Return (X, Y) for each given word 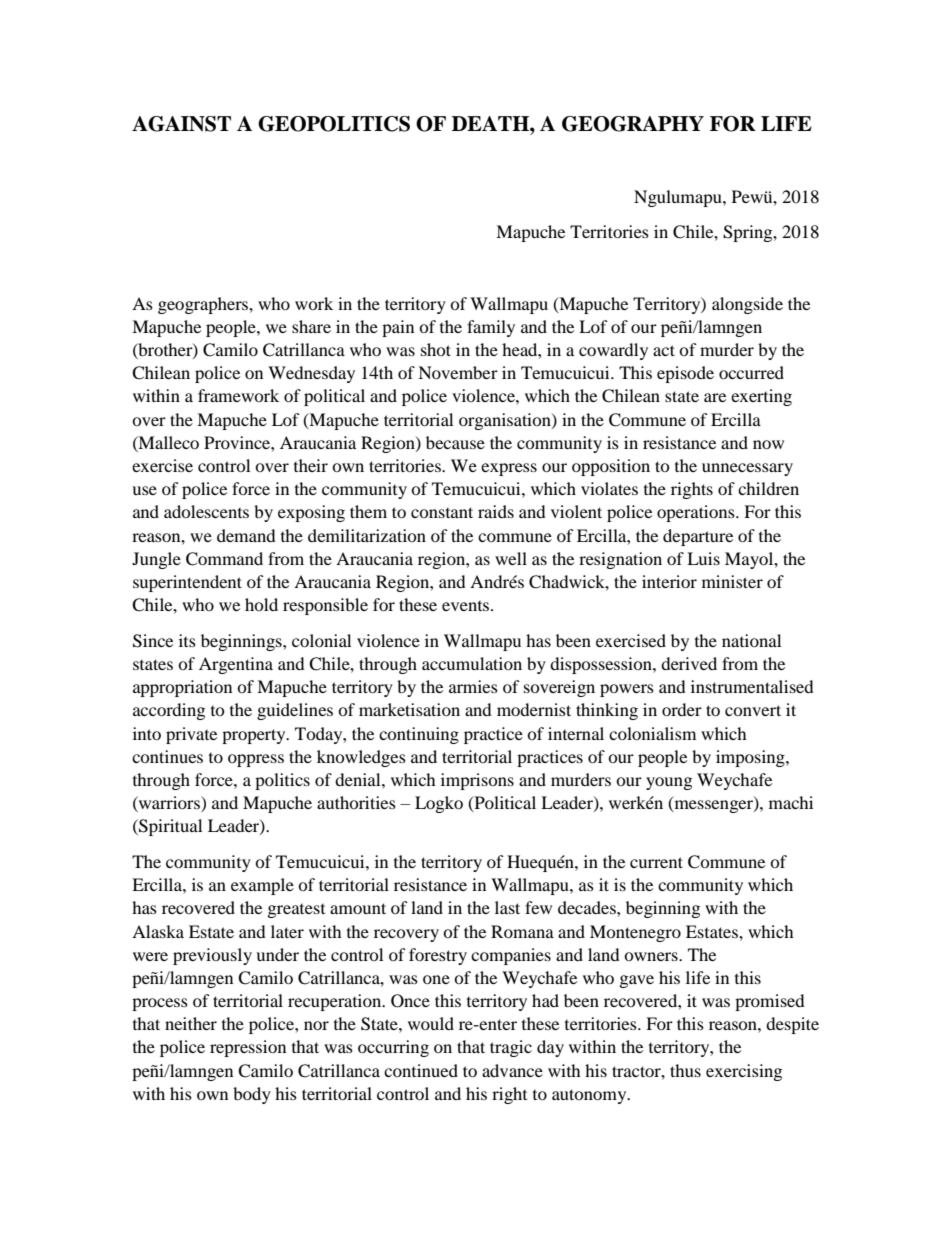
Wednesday (311, 374)
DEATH (491, 123)
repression (248, 1048)
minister (732, 581)
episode (685, 374)
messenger (713, 806)
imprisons (477, 781)
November (458, 372)
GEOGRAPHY (633, 124)
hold (261, 604)
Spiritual (169, 827)
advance (512, 1070)
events (467, 606)
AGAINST (181, 124)
